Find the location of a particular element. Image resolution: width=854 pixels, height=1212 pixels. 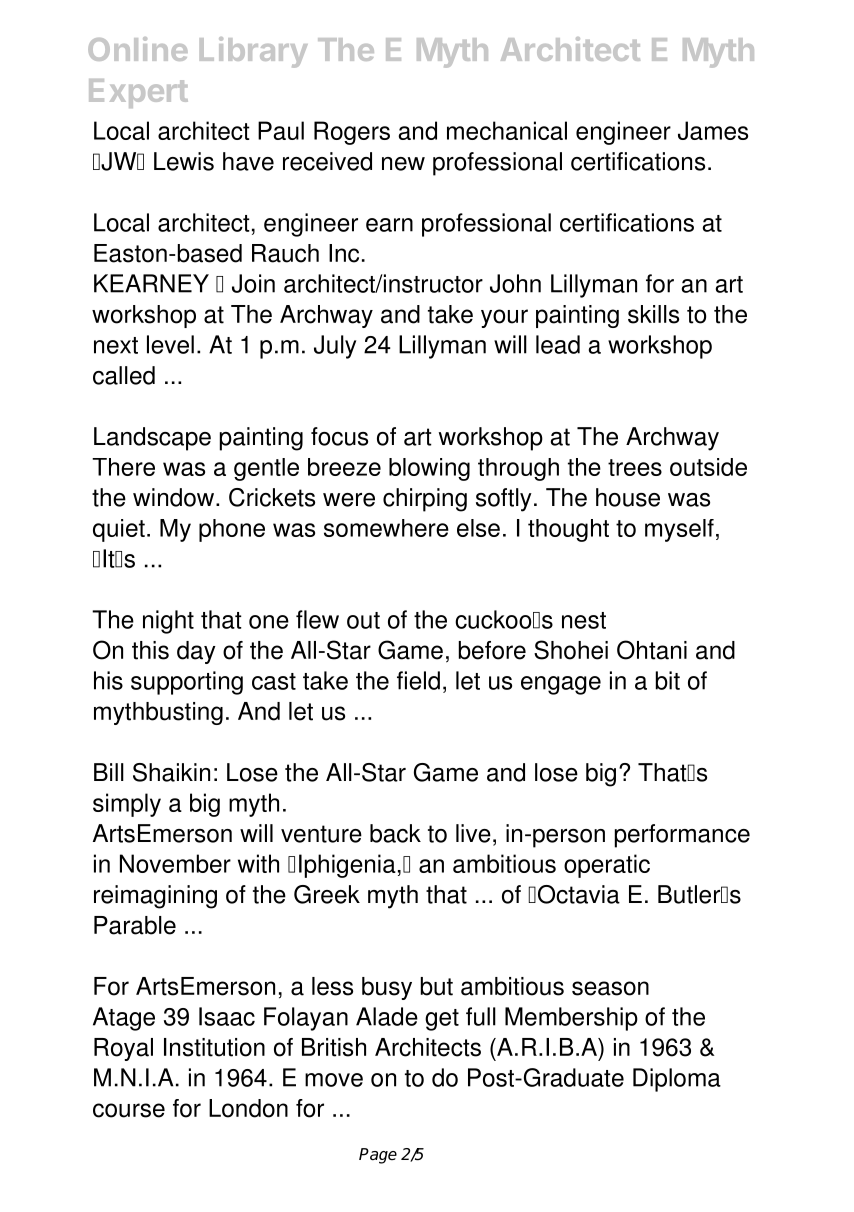

somewhere is located at coordinates (386, 528).
